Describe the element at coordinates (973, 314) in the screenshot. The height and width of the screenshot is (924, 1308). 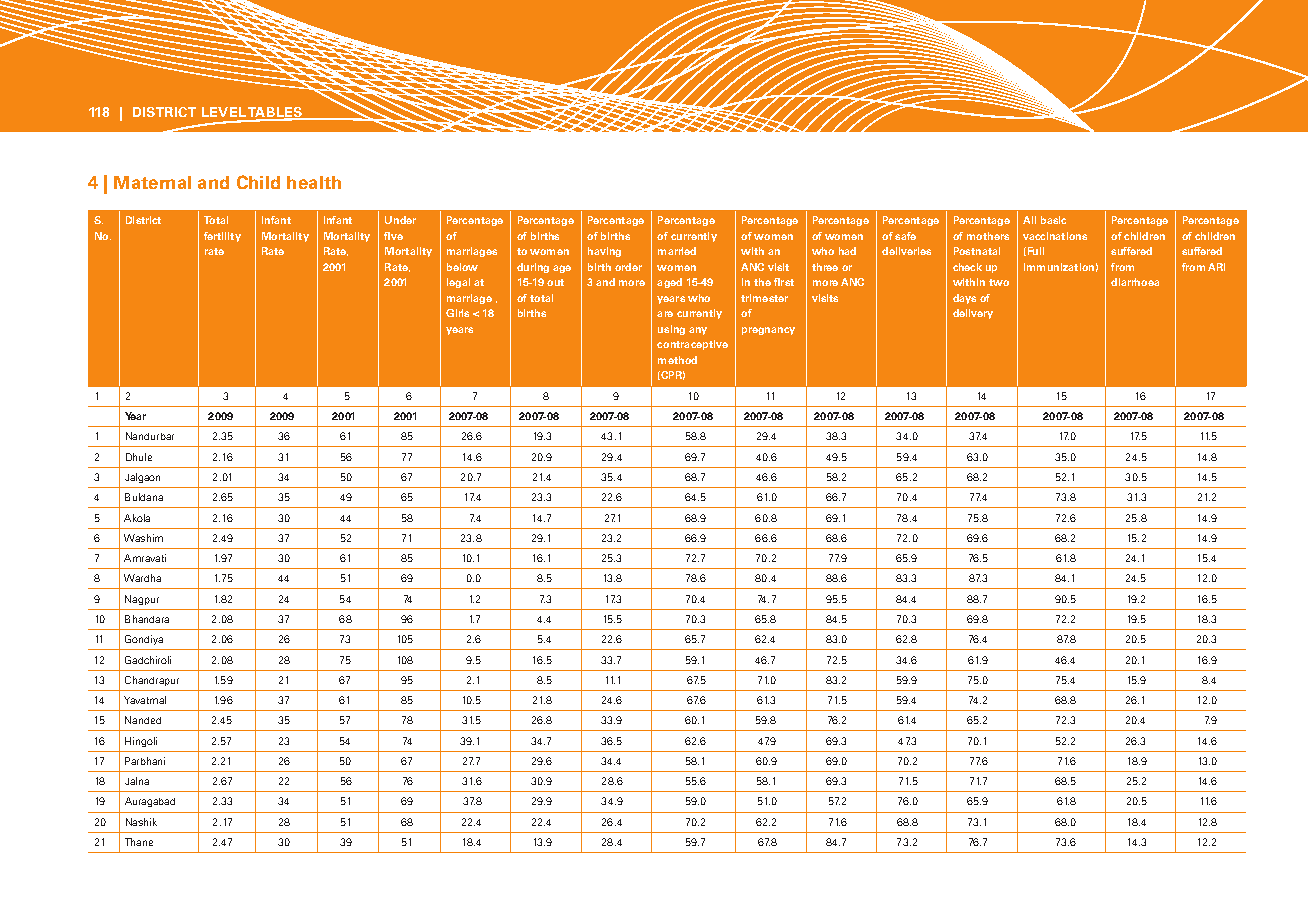
I see `delivery` at that location.
